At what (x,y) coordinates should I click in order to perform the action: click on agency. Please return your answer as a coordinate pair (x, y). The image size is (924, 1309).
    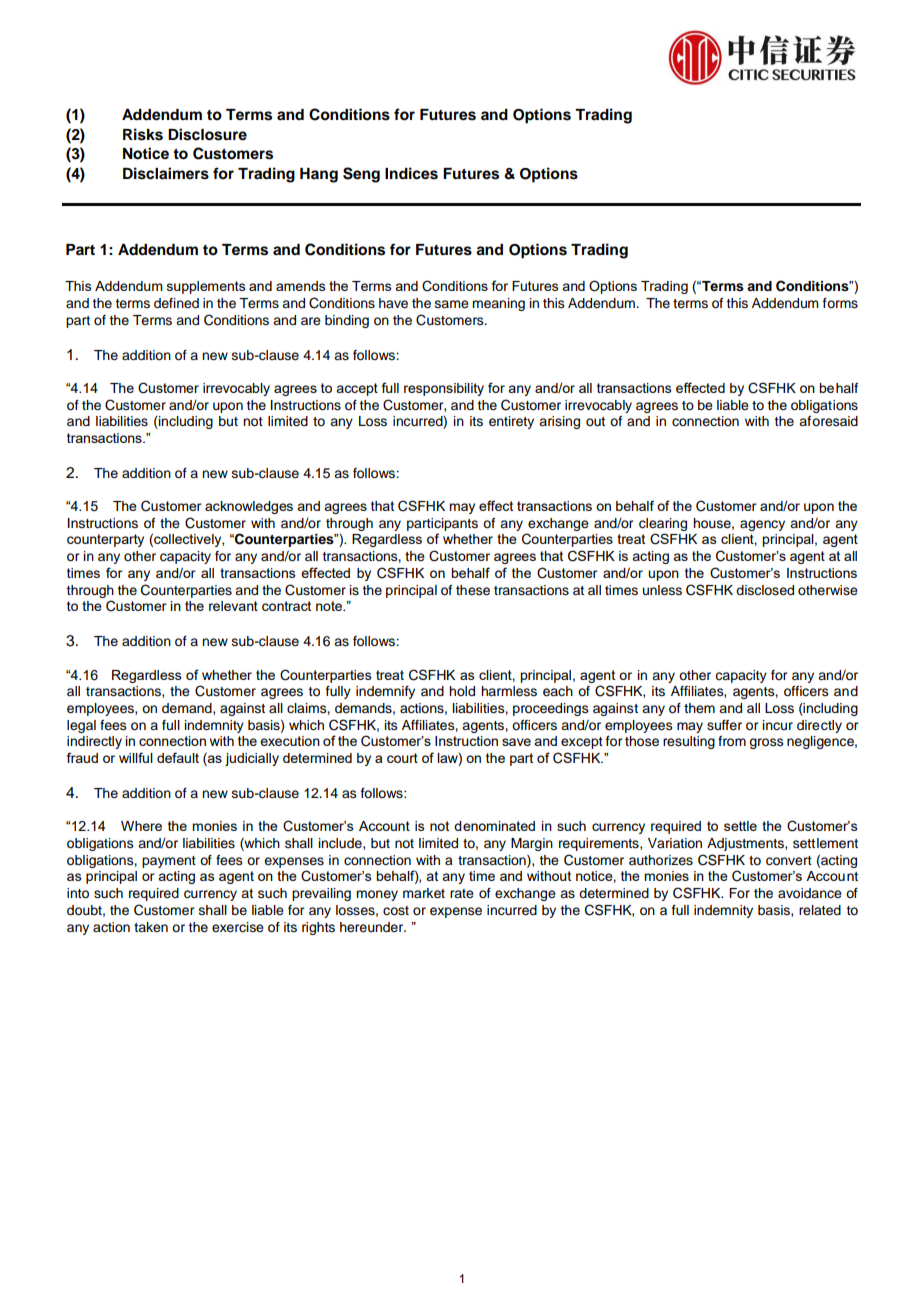
    Looking at the image, I should click on (762, 525).
